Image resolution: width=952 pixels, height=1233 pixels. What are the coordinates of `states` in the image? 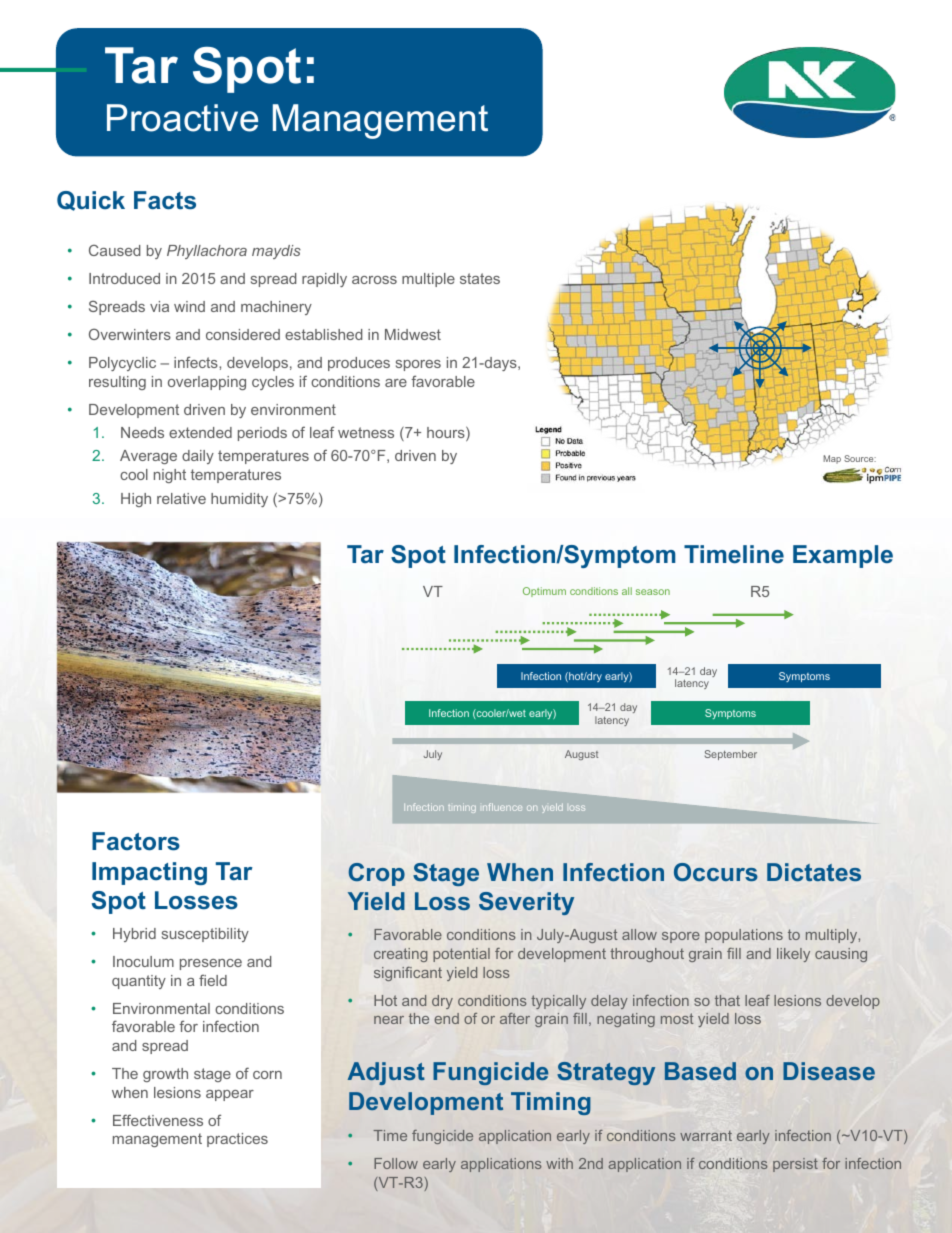 It's located at (480, 278).
